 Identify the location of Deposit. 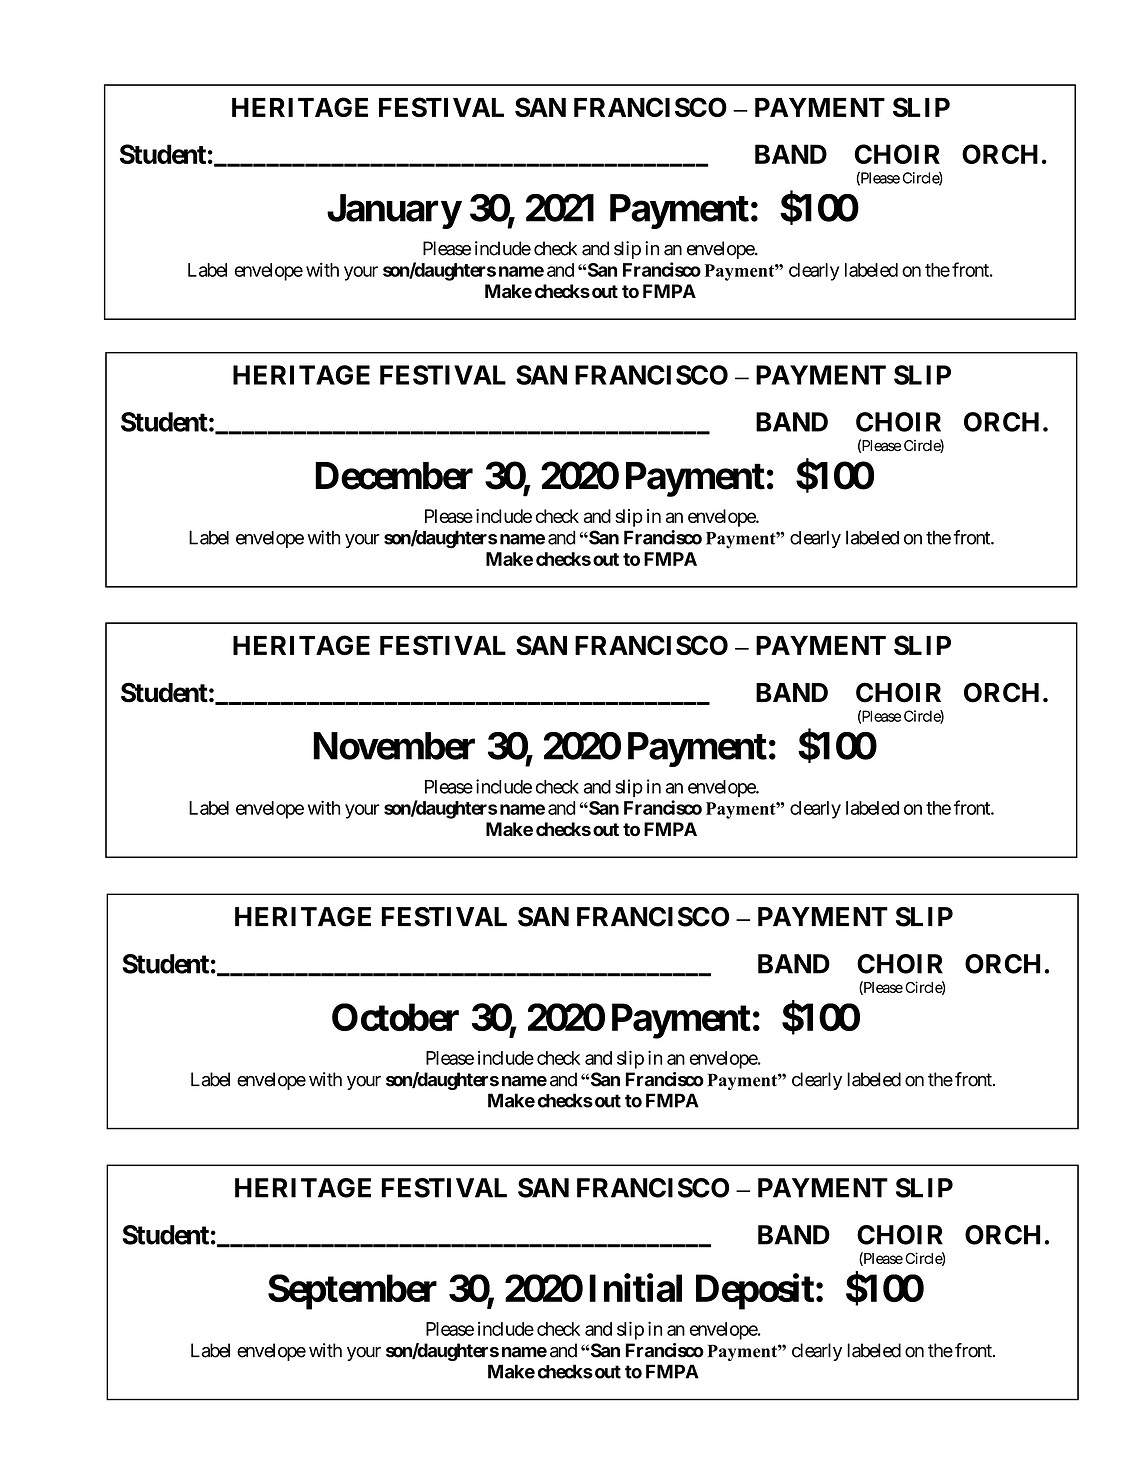
(755, 1292).
